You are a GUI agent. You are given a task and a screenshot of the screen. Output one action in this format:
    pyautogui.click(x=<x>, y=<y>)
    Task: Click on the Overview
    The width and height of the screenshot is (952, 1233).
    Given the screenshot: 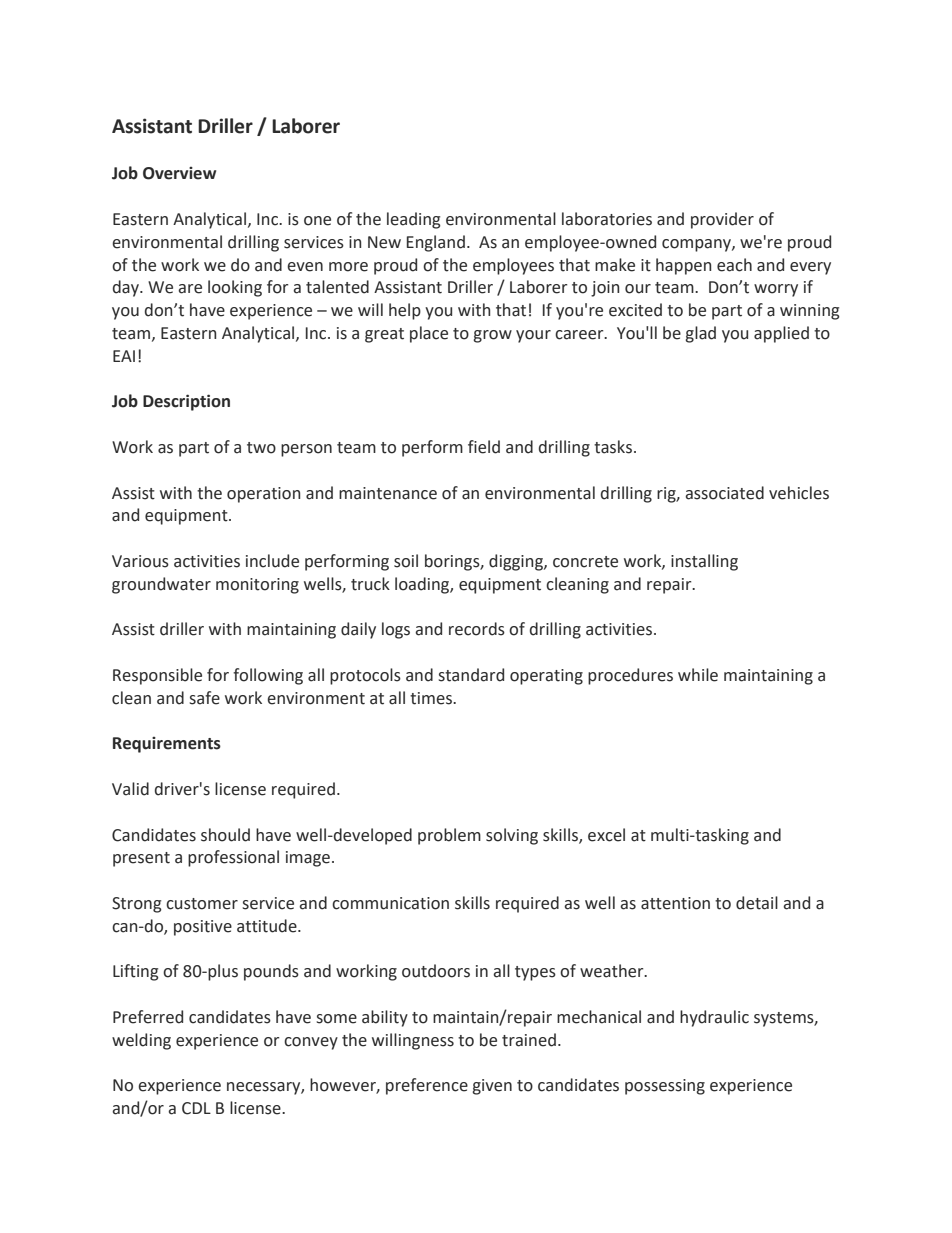 What is the action you would take?
    pyautogui.click(x=179, y=173)
